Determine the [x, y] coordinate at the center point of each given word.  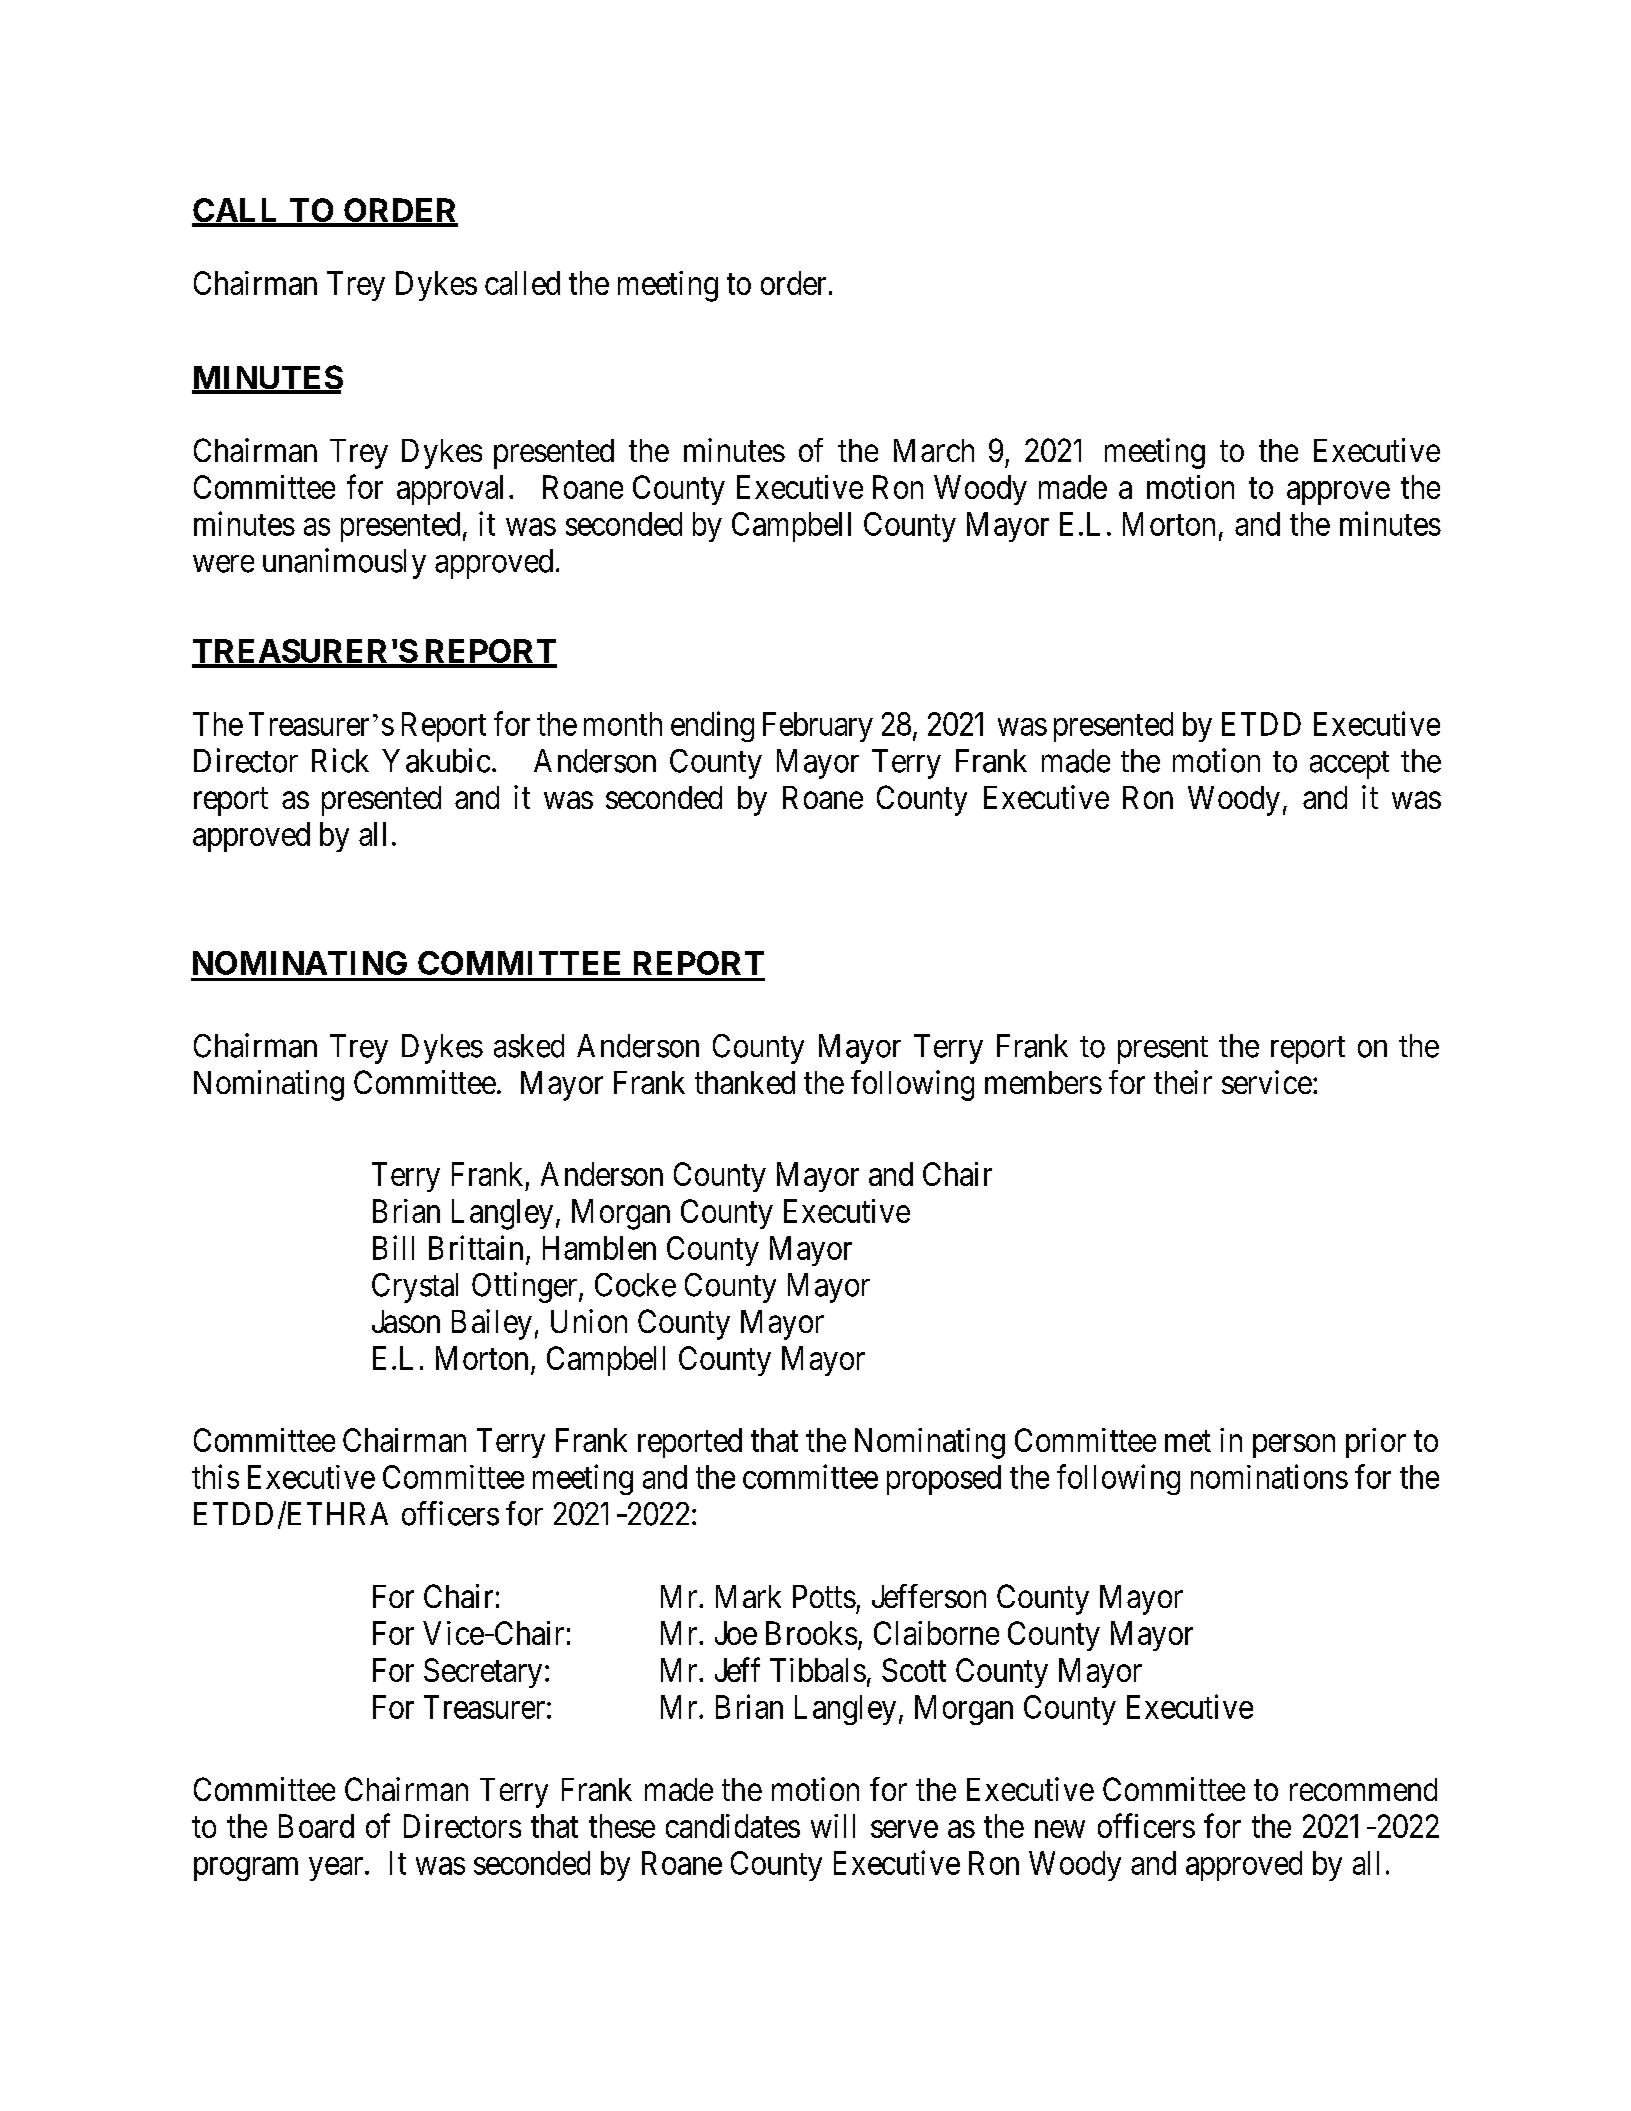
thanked [745, 1082]
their [1183, 1082]
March [934, 450]
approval [450, 490]
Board [316, 1826]
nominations [1269, 1476]
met [1188, 1441]
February [818, 727]
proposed [944, 1480]
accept [1349, 765]
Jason [406, 1321]
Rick [340, 760]
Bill [393, 1247]
